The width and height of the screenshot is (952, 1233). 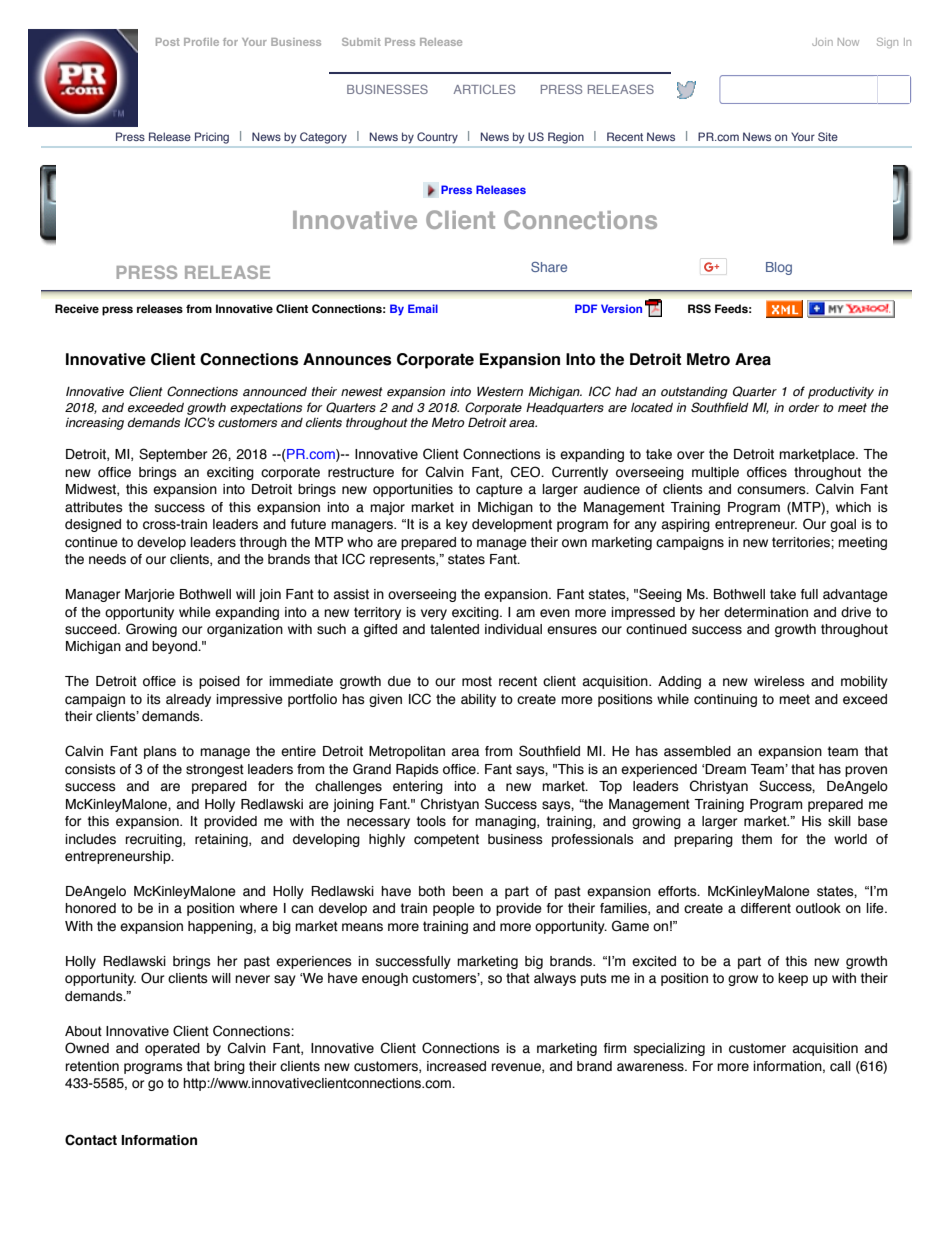 What do you see at coordinates (168, 42) in the screenshot?
I see `Post` at bounding box center [168, 42].
